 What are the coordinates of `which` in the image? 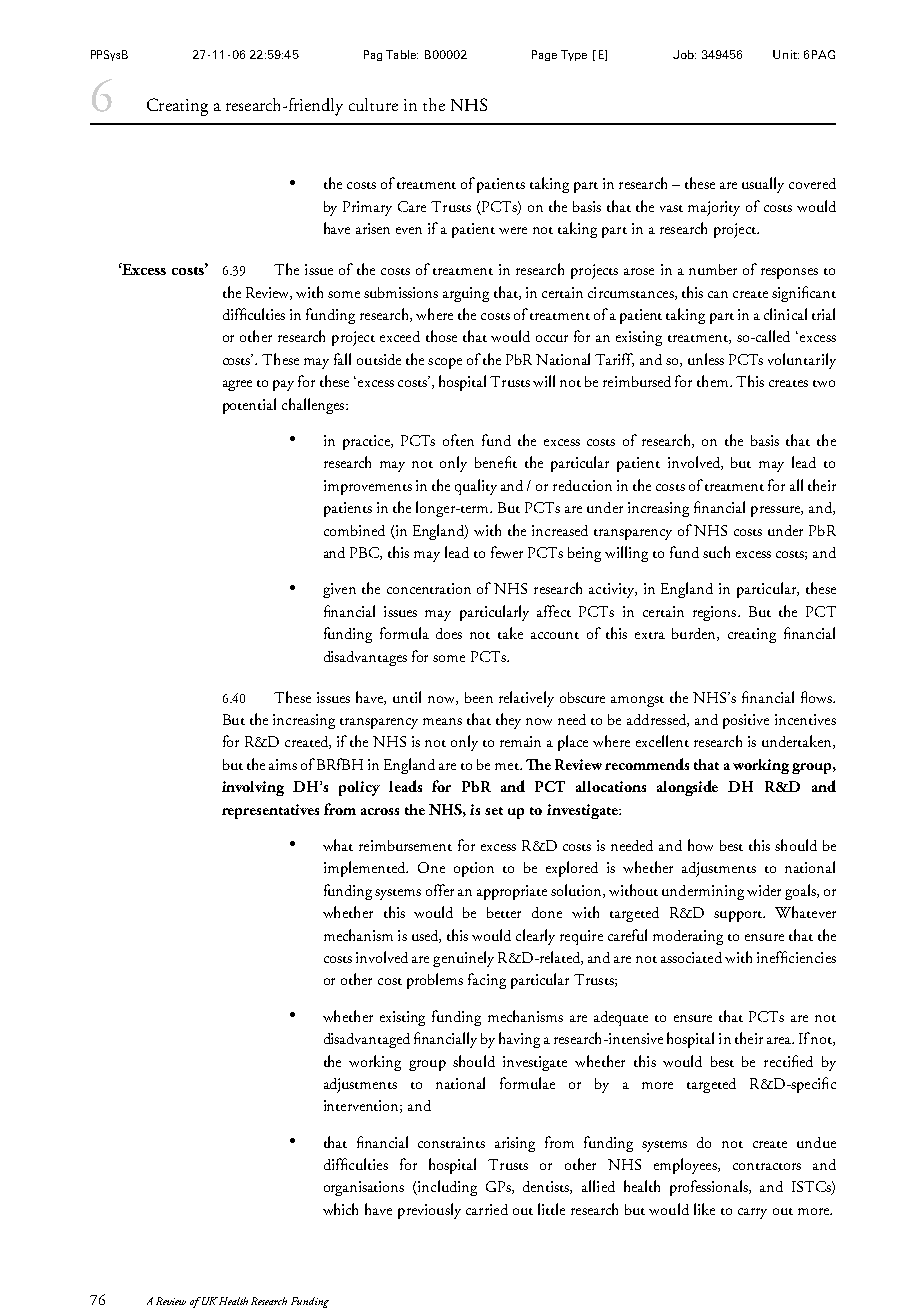 It's located at (340, 1209).
